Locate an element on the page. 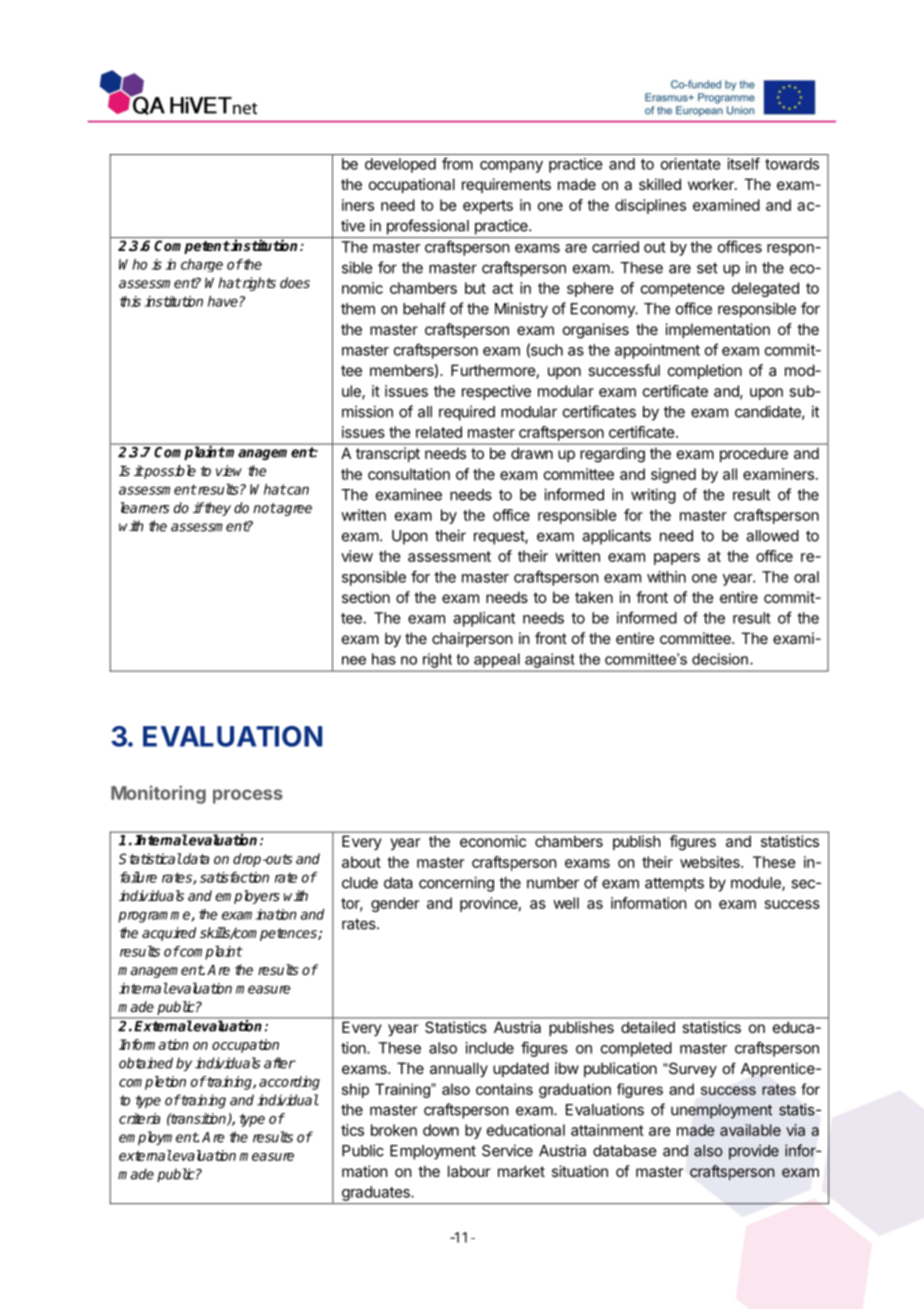  worker is located at coordinates (712, 184).
